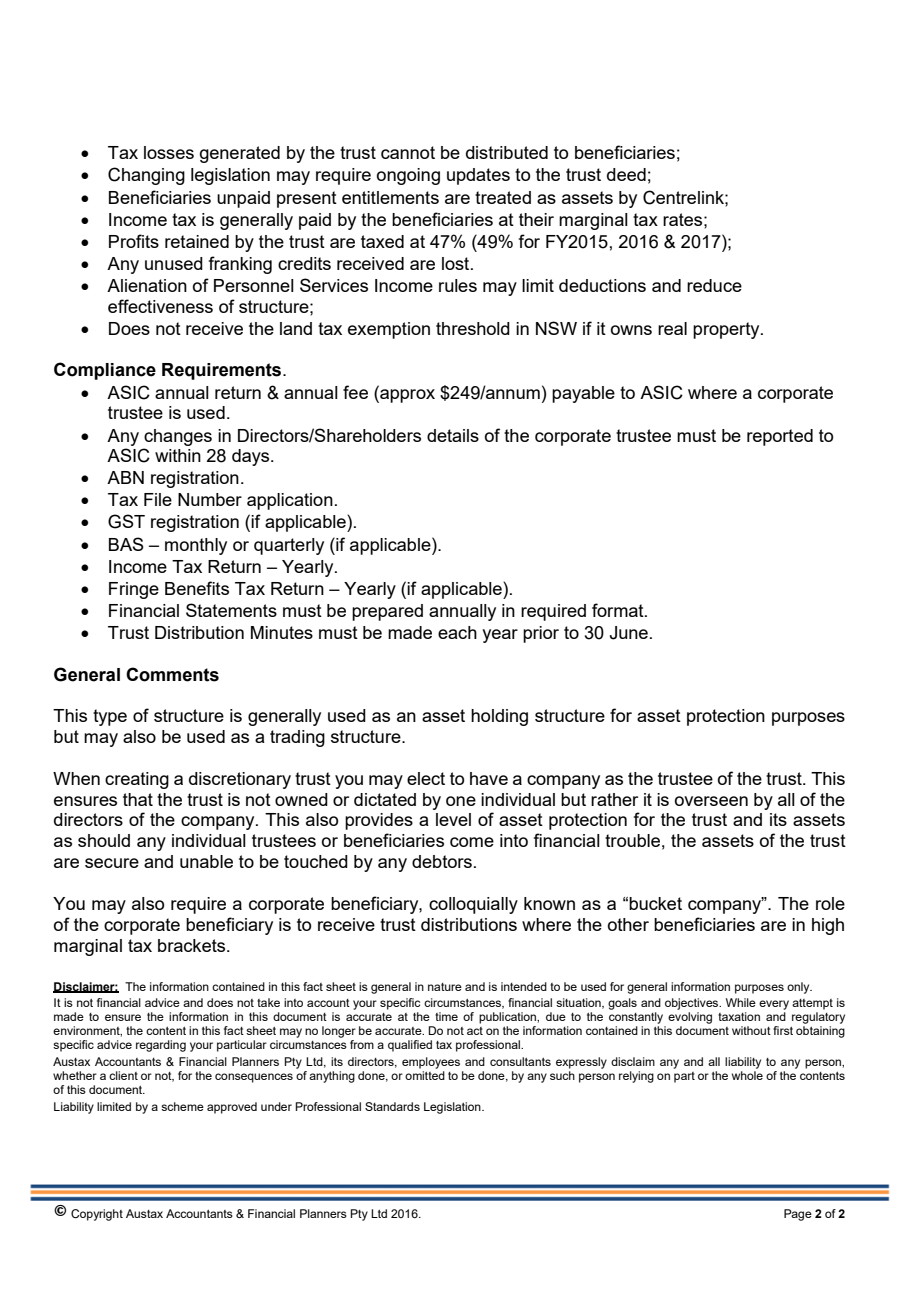 This screenshot has height=1308, width=924. What do you see at coordinates (499, 717) in the screenshot?
I see `holding` at bounding box center [499, 717].
